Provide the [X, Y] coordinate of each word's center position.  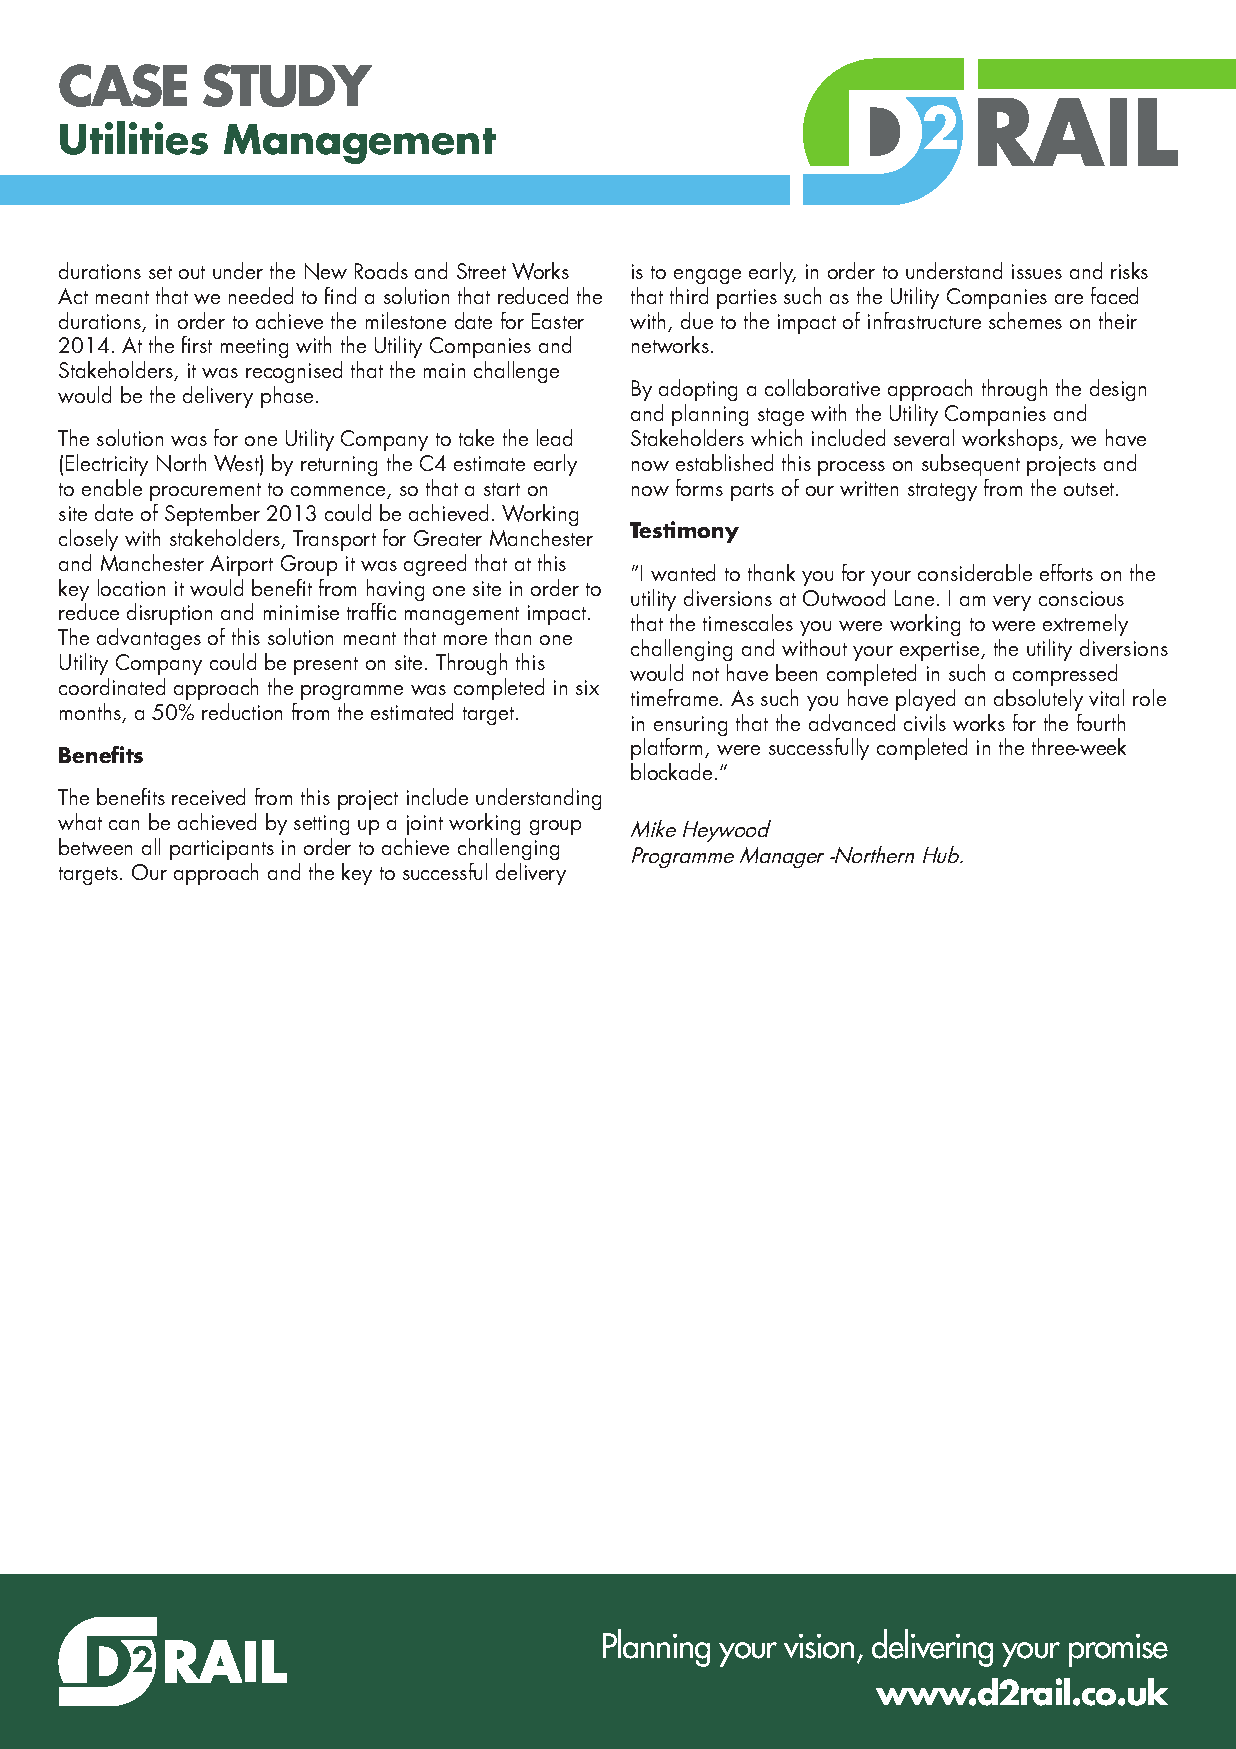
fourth [1101, 722]
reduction [242, 711]
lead [554, 437]
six [587, 687]
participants [222, 852]
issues [1037, 271]
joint [424, 827]
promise [1118, 1650]
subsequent [971, 465]
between [95, 846]
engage [707, 276]
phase [287, 397]
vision [819, 1646]
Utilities [134, 138]
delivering [932, 1648]
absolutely [1038, 700]
